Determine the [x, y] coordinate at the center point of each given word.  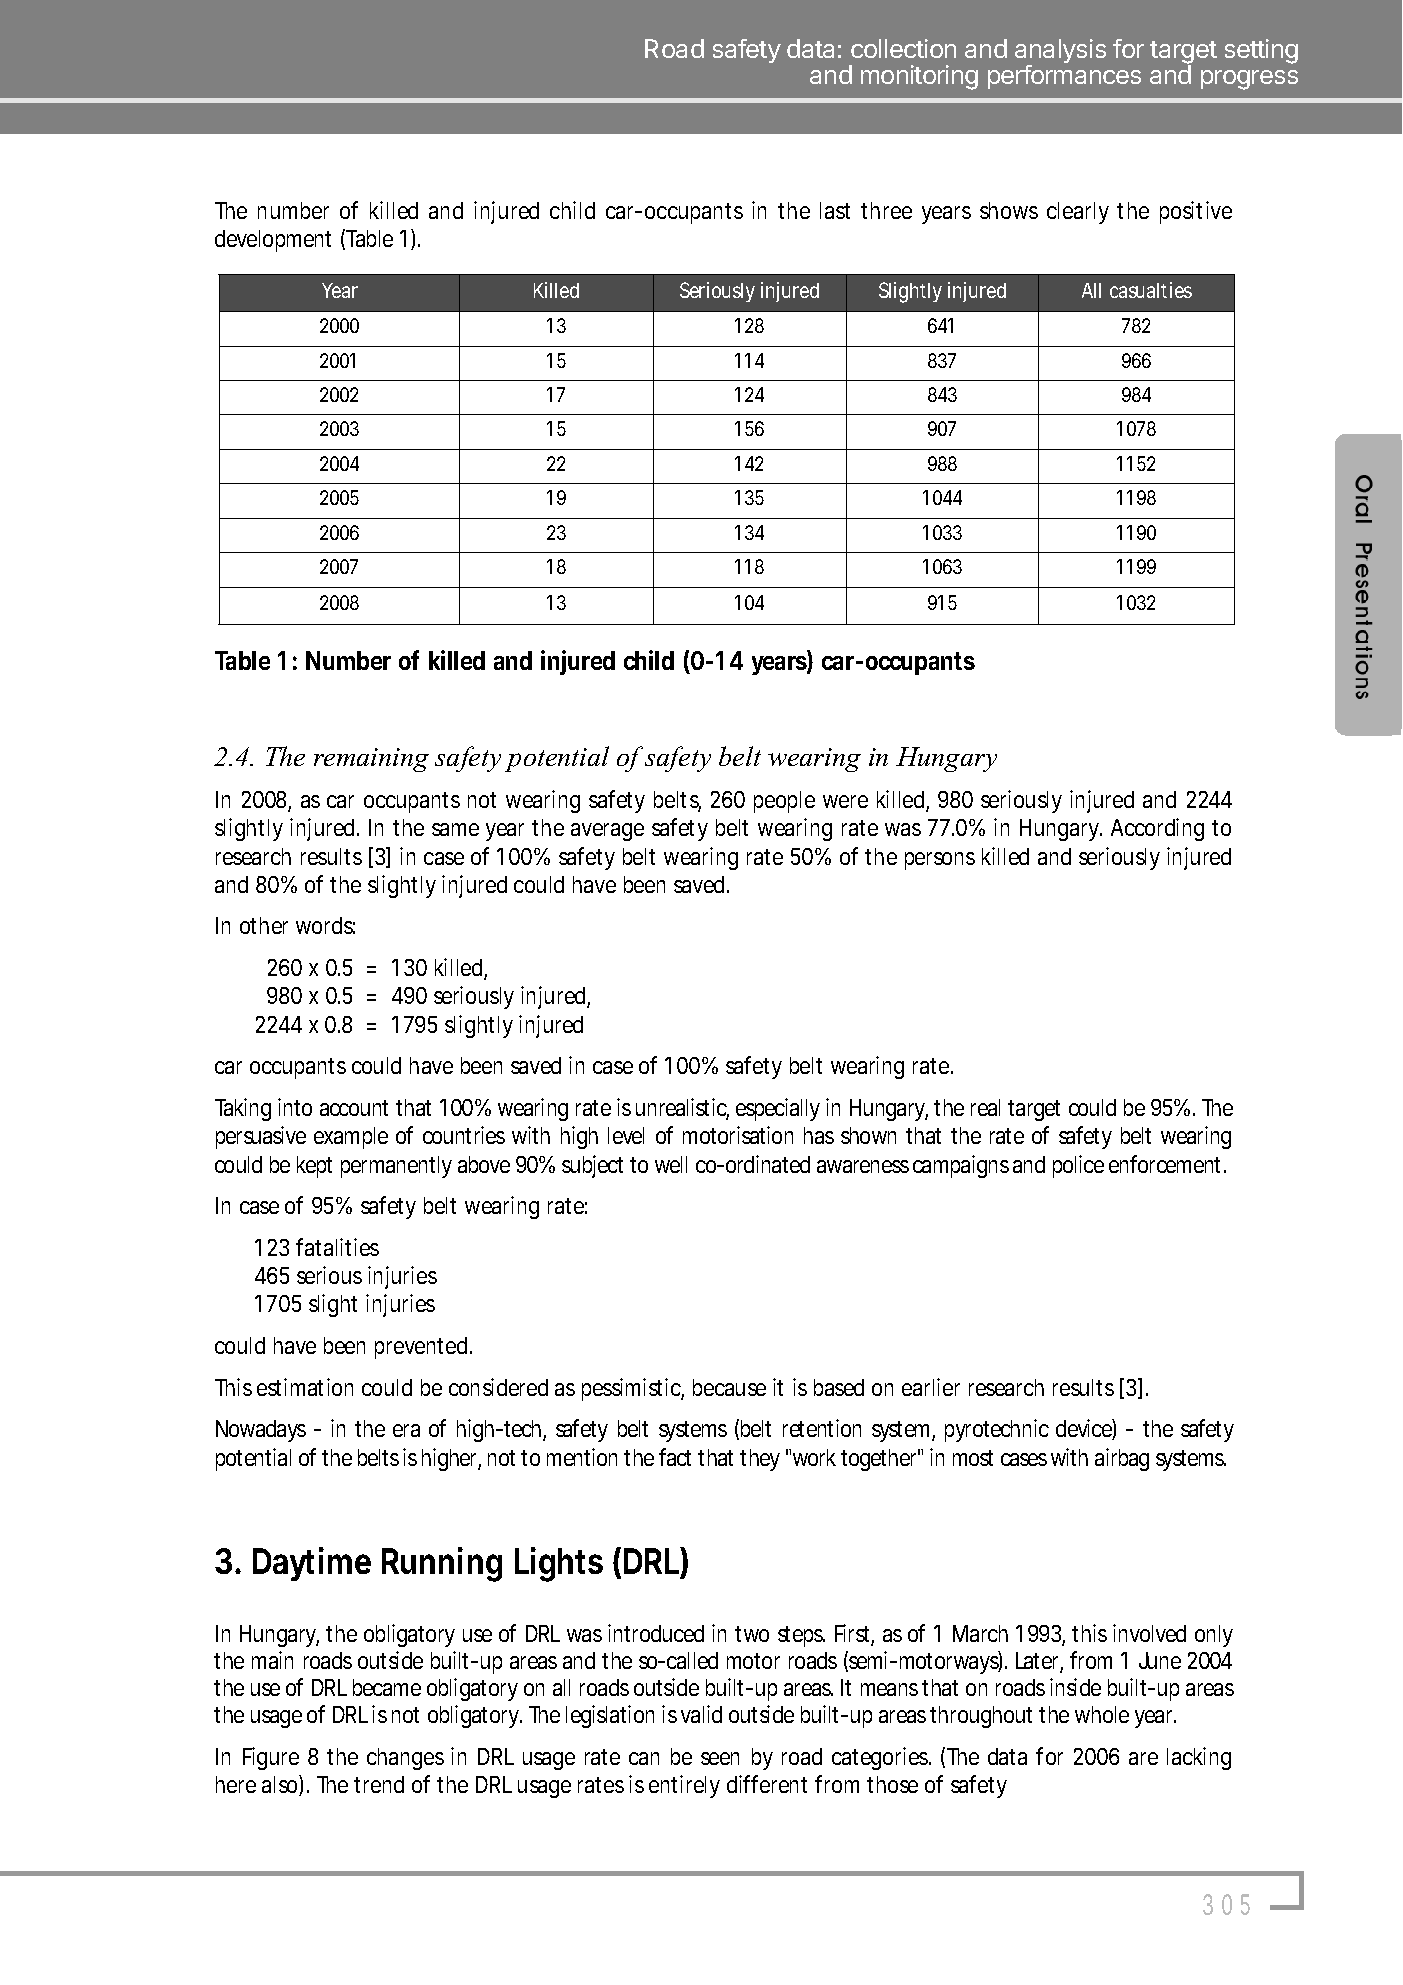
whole [1102, 1714]
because [729, 1387]
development [273, 241]
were [845, 801]
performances [1064, 77]
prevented [423, 1348]
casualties [1151, 290]
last [835, 210]
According [1157, 829]
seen [720, 1758]
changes [405, 1759]
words [325, 925]
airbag [1122, 1459]
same [455, 829]
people [784, 802]
